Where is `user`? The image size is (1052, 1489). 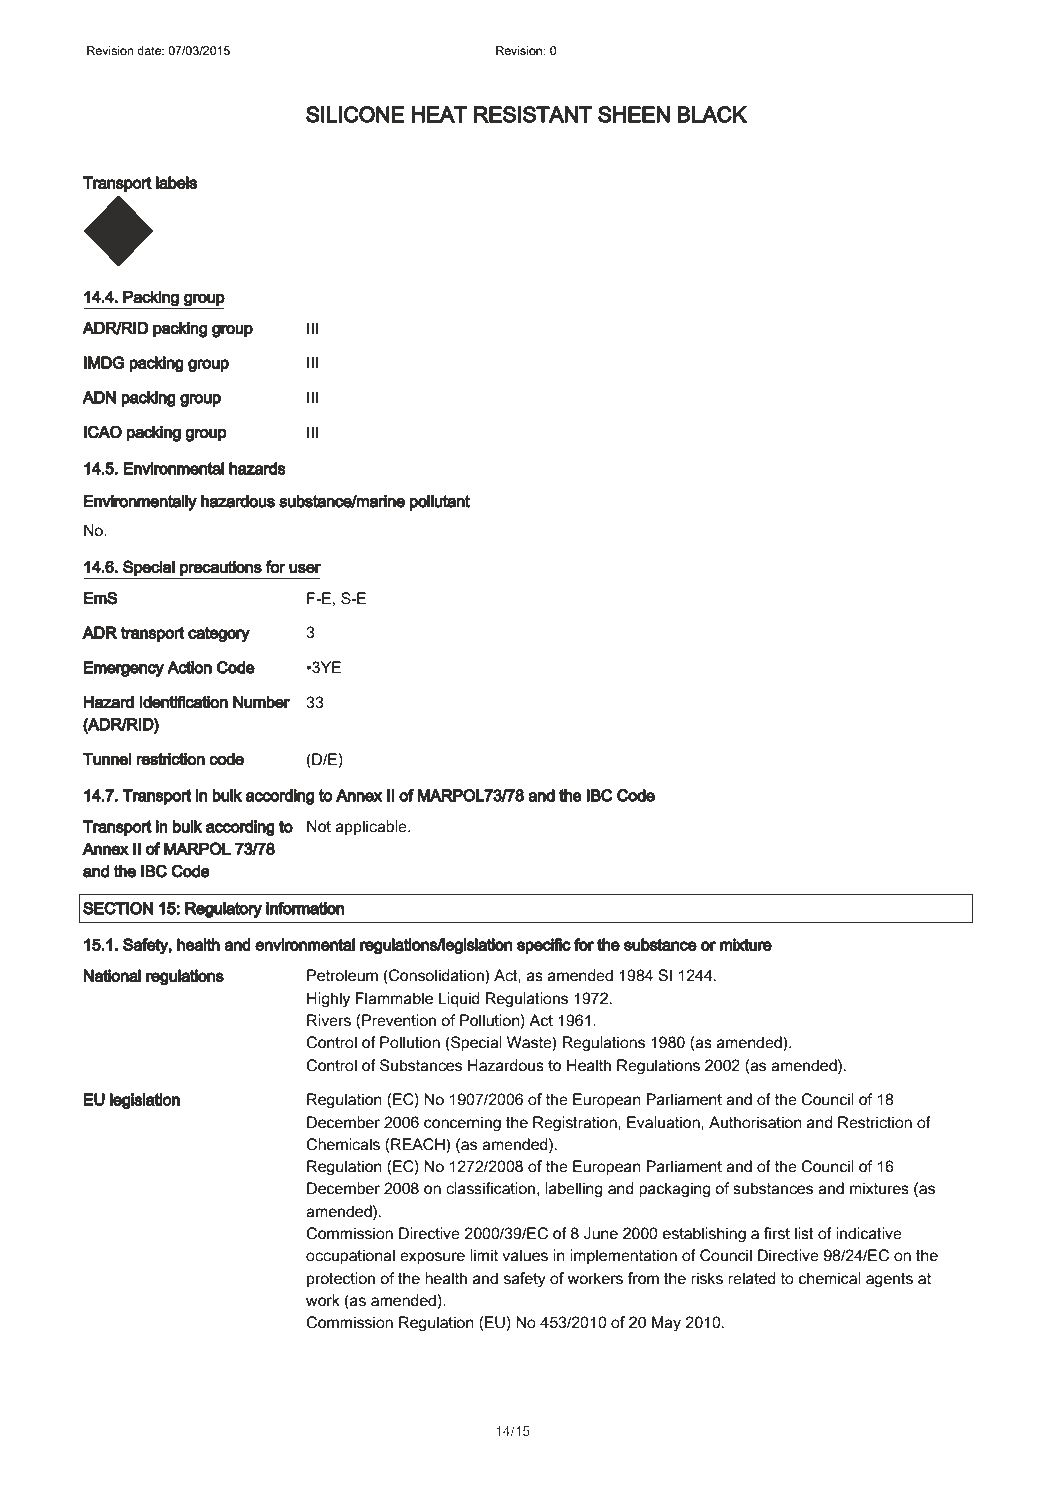 user is located at coordinates (305, 568).
